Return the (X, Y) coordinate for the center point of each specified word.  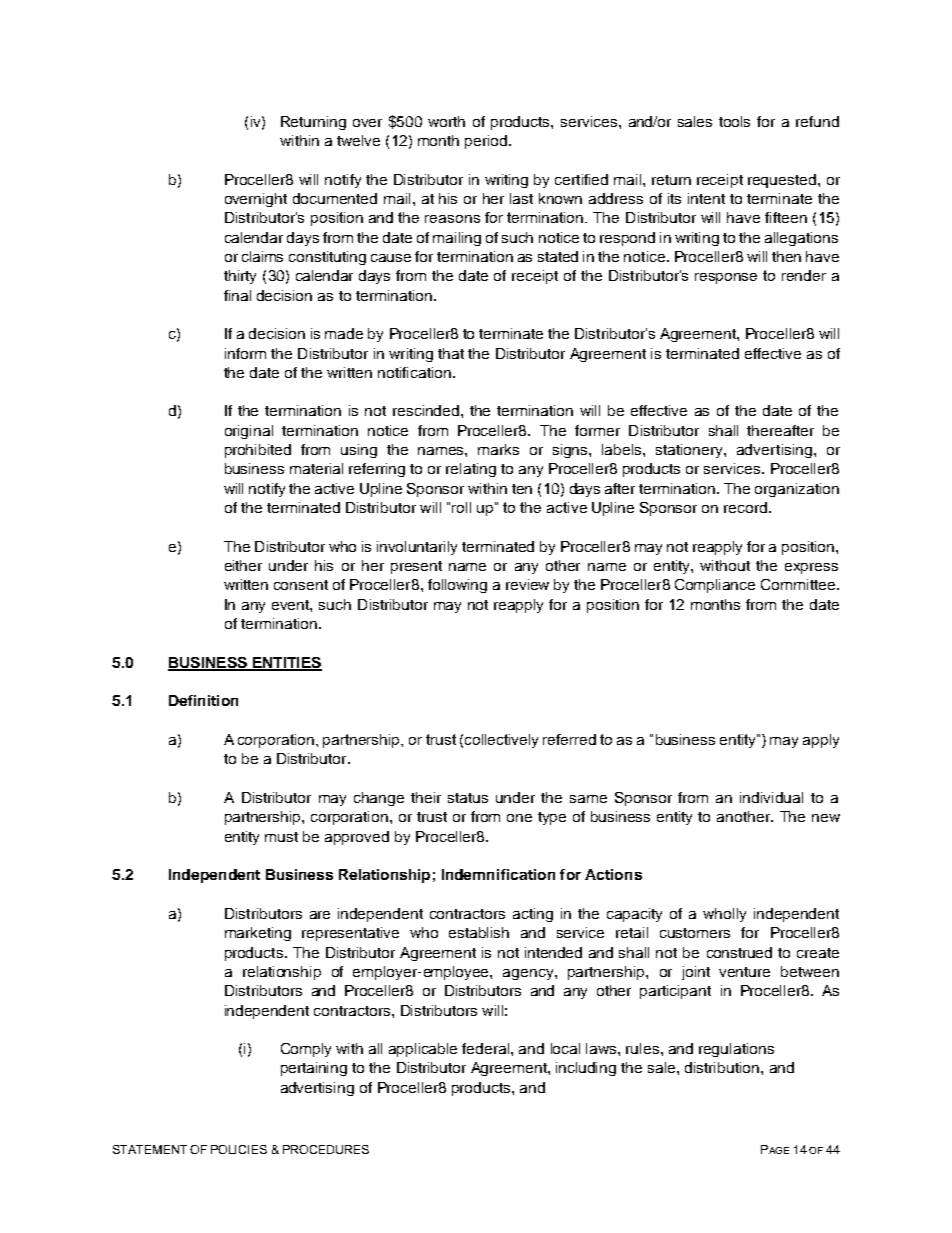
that (451, 353)
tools (734, 121)
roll (461, 507)
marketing (258, 934)
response (726, 278)
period (487, 142)
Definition (203, 700)
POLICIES (239, 1149)
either (243, 565)
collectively (501, 741)
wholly (724, 915)
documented (335, 198)
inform (245, 353)
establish (479, 932)
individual (771, 797)
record (745, 507)
